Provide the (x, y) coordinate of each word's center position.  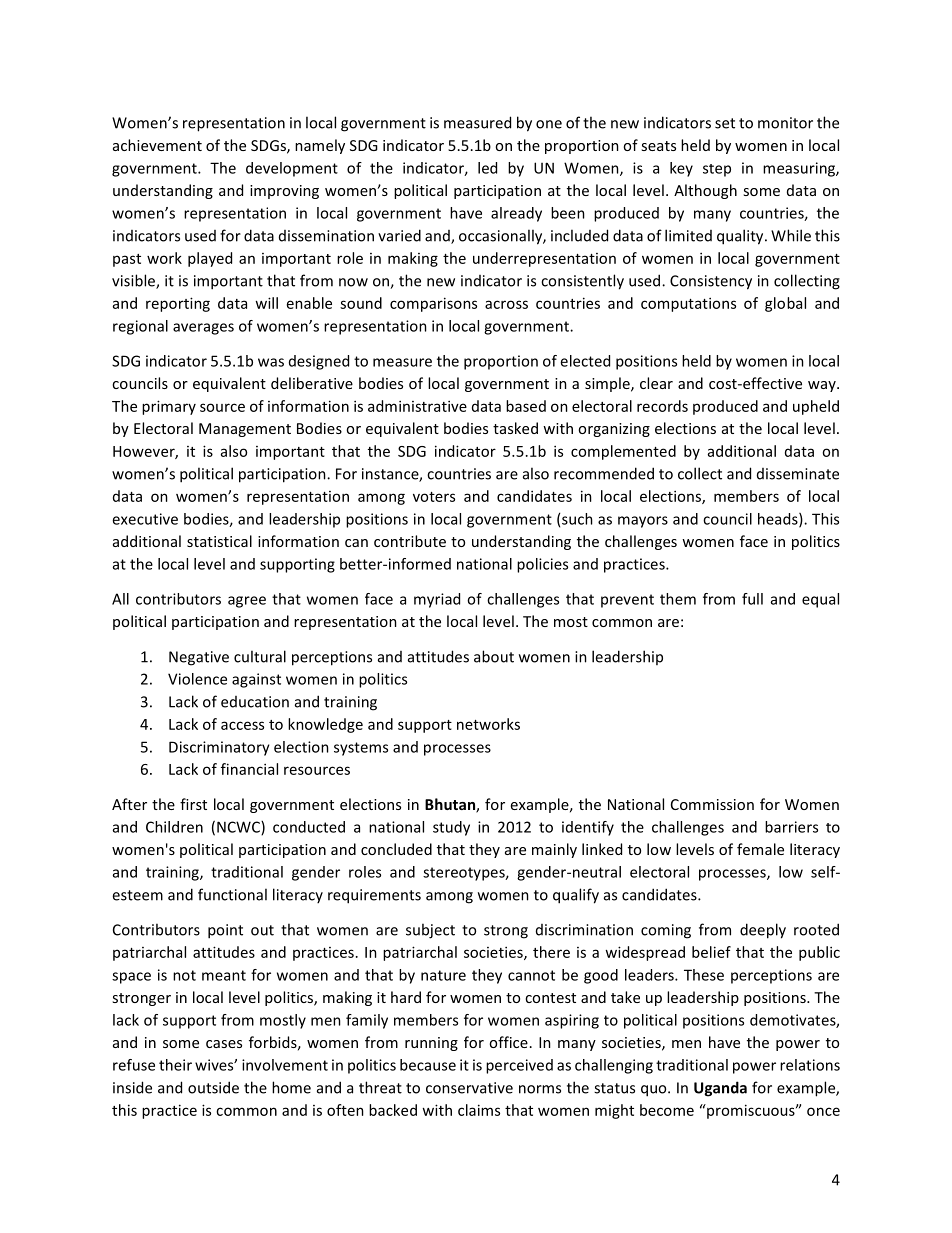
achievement (157, 145)
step (717, 170)
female (760, 849)
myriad (437, 600)
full (752, 599)
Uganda (720, 1089)
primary (169, 407)
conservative (469, 1088)
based (526, 406)
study (451, 828)
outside (213, 1087)
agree (247, 602)
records (662, 406)
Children (174, 827)
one (549, 124)
